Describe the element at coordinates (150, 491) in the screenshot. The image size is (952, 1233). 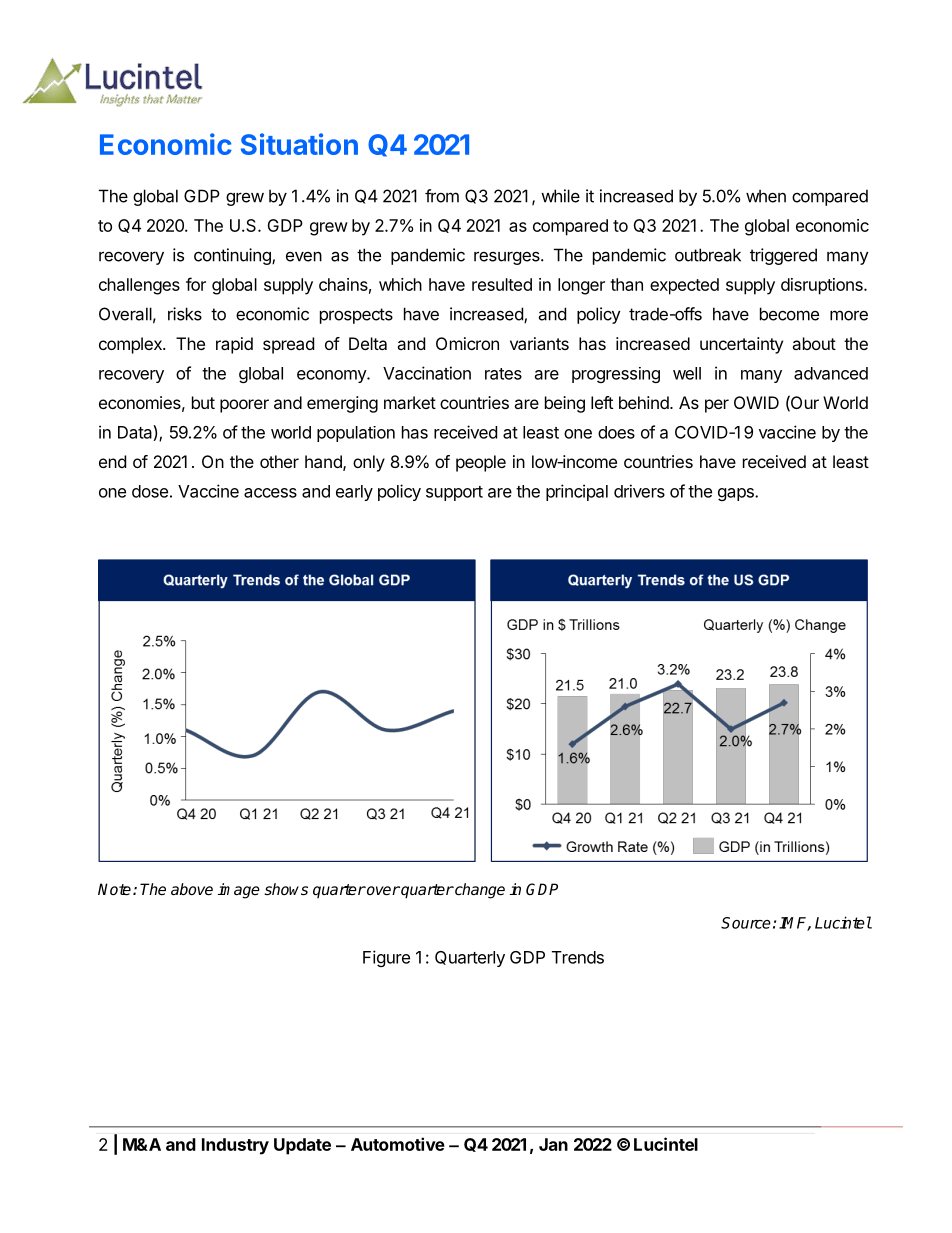
I see `dose` at that location.
